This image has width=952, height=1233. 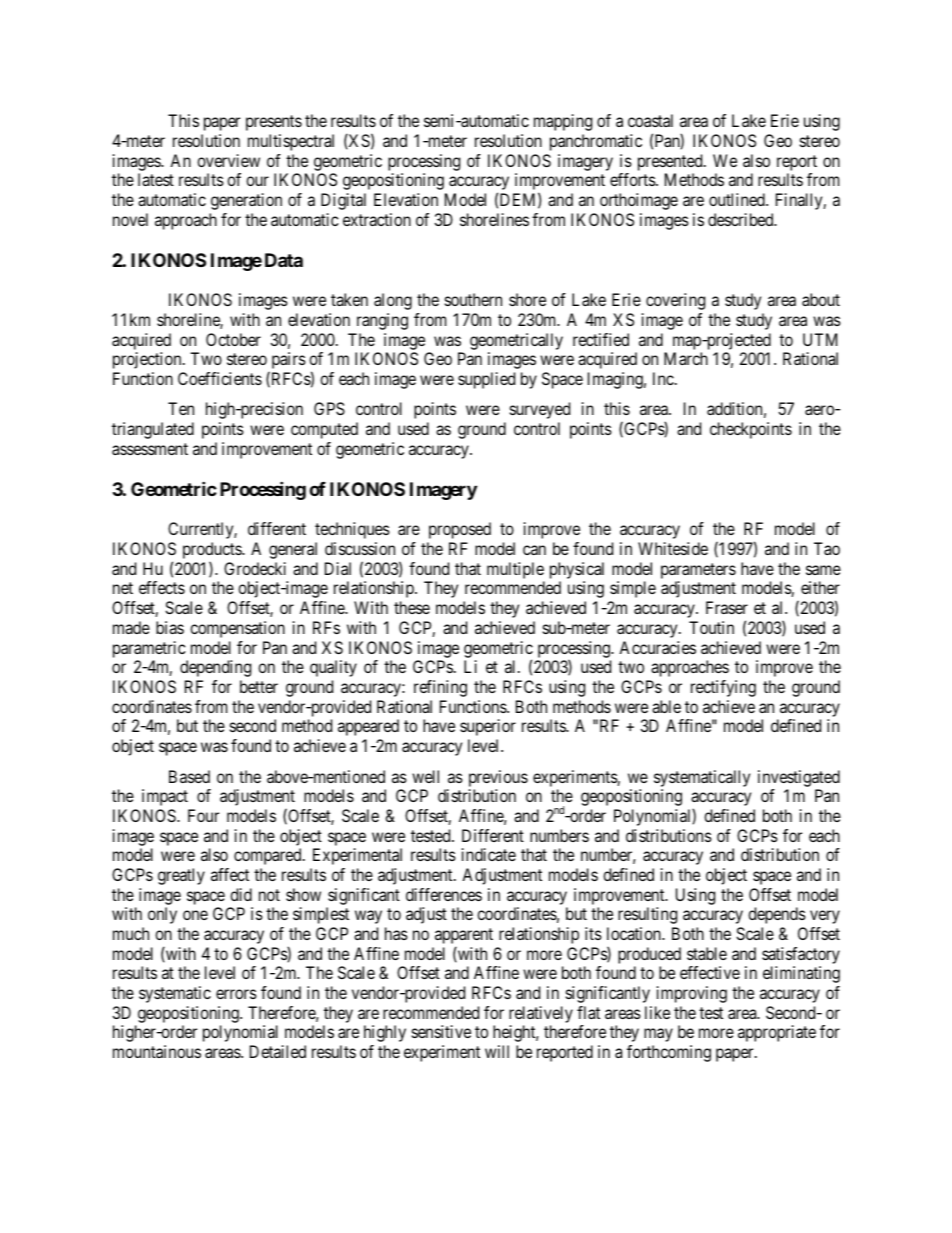 What do you see at coordinates (540, 410) in the image?
I see `surveyed` at bounding box center [540, 410].
